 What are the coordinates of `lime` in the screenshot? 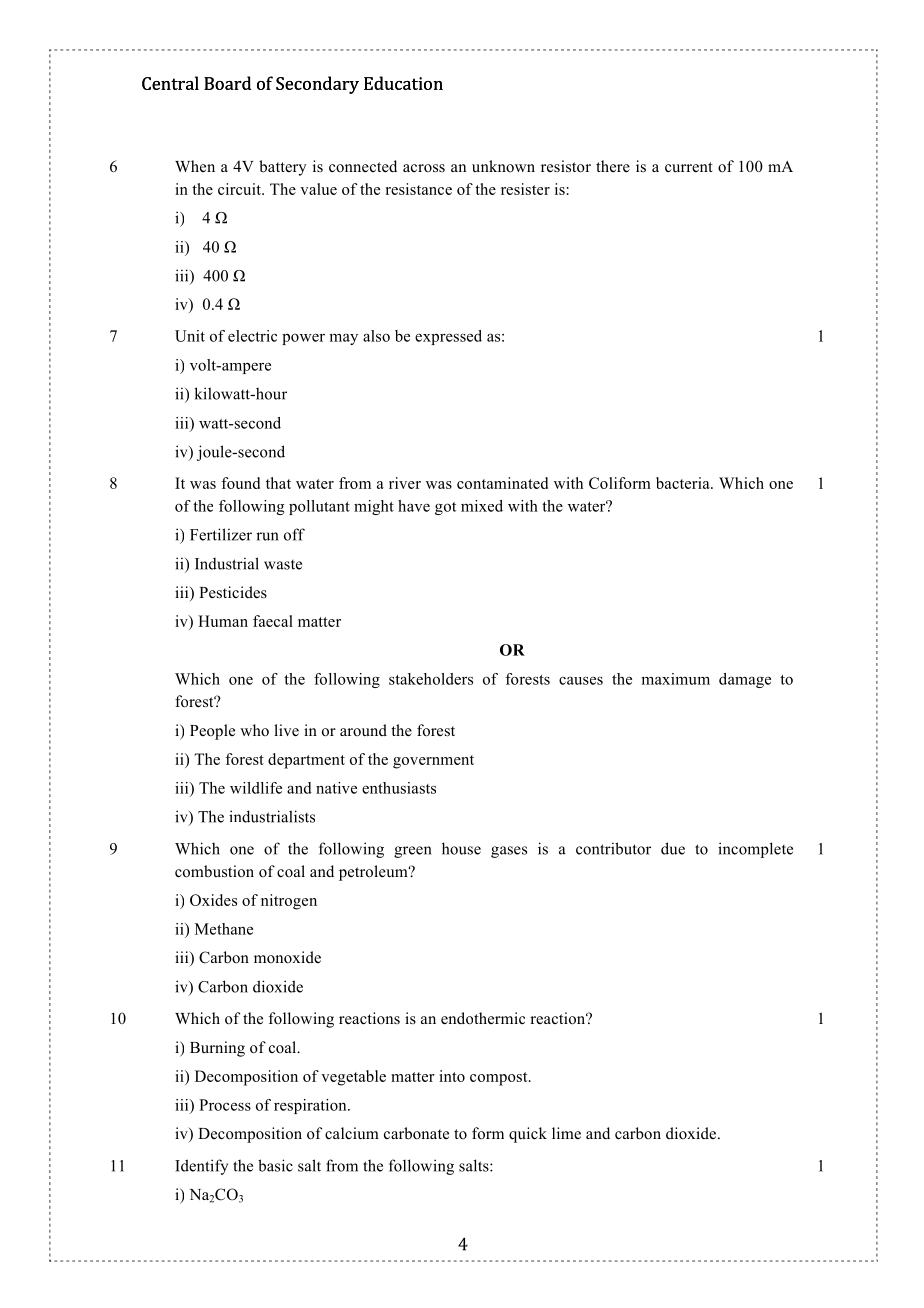 It's located at (566, 1133).
